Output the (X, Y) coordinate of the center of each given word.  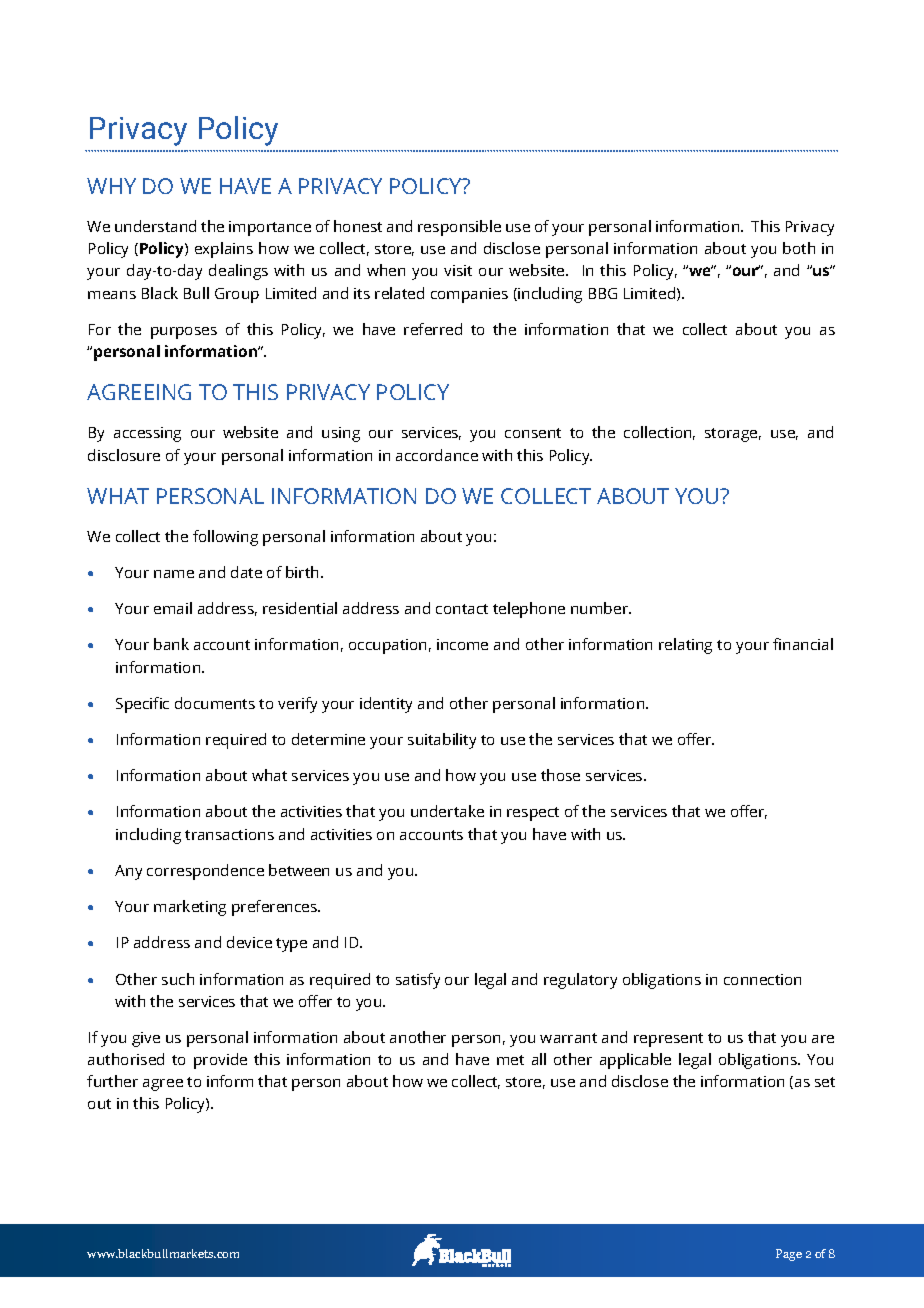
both (799, 248)
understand (155, 226)
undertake (447, 811)
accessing (147, 434)
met (510, 1060)
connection (762, 979)
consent (533, 433)
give (146, 1039)
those (560, 775)
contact (462, 609)
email (173, 608)
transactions (229, 834)
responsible (459, 228)
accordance (437, 455)
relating (685, 646)
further (112, 1081)
